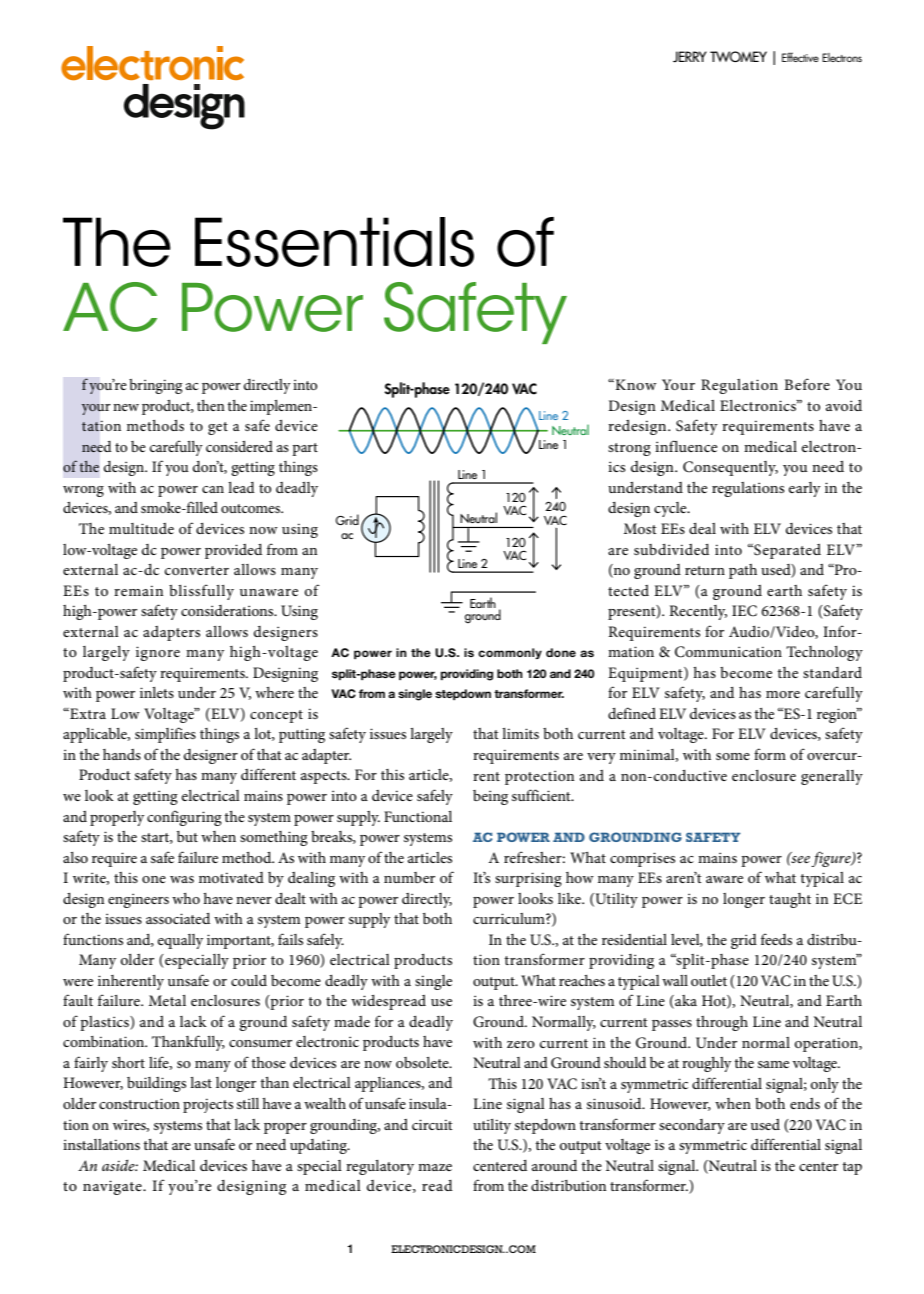 Image resolution: width=924 pixels, height=1294 pixels. What do you see at coordinates (561, 652) in the screenshot?
I see `done` at bounding box center [561, 652].
